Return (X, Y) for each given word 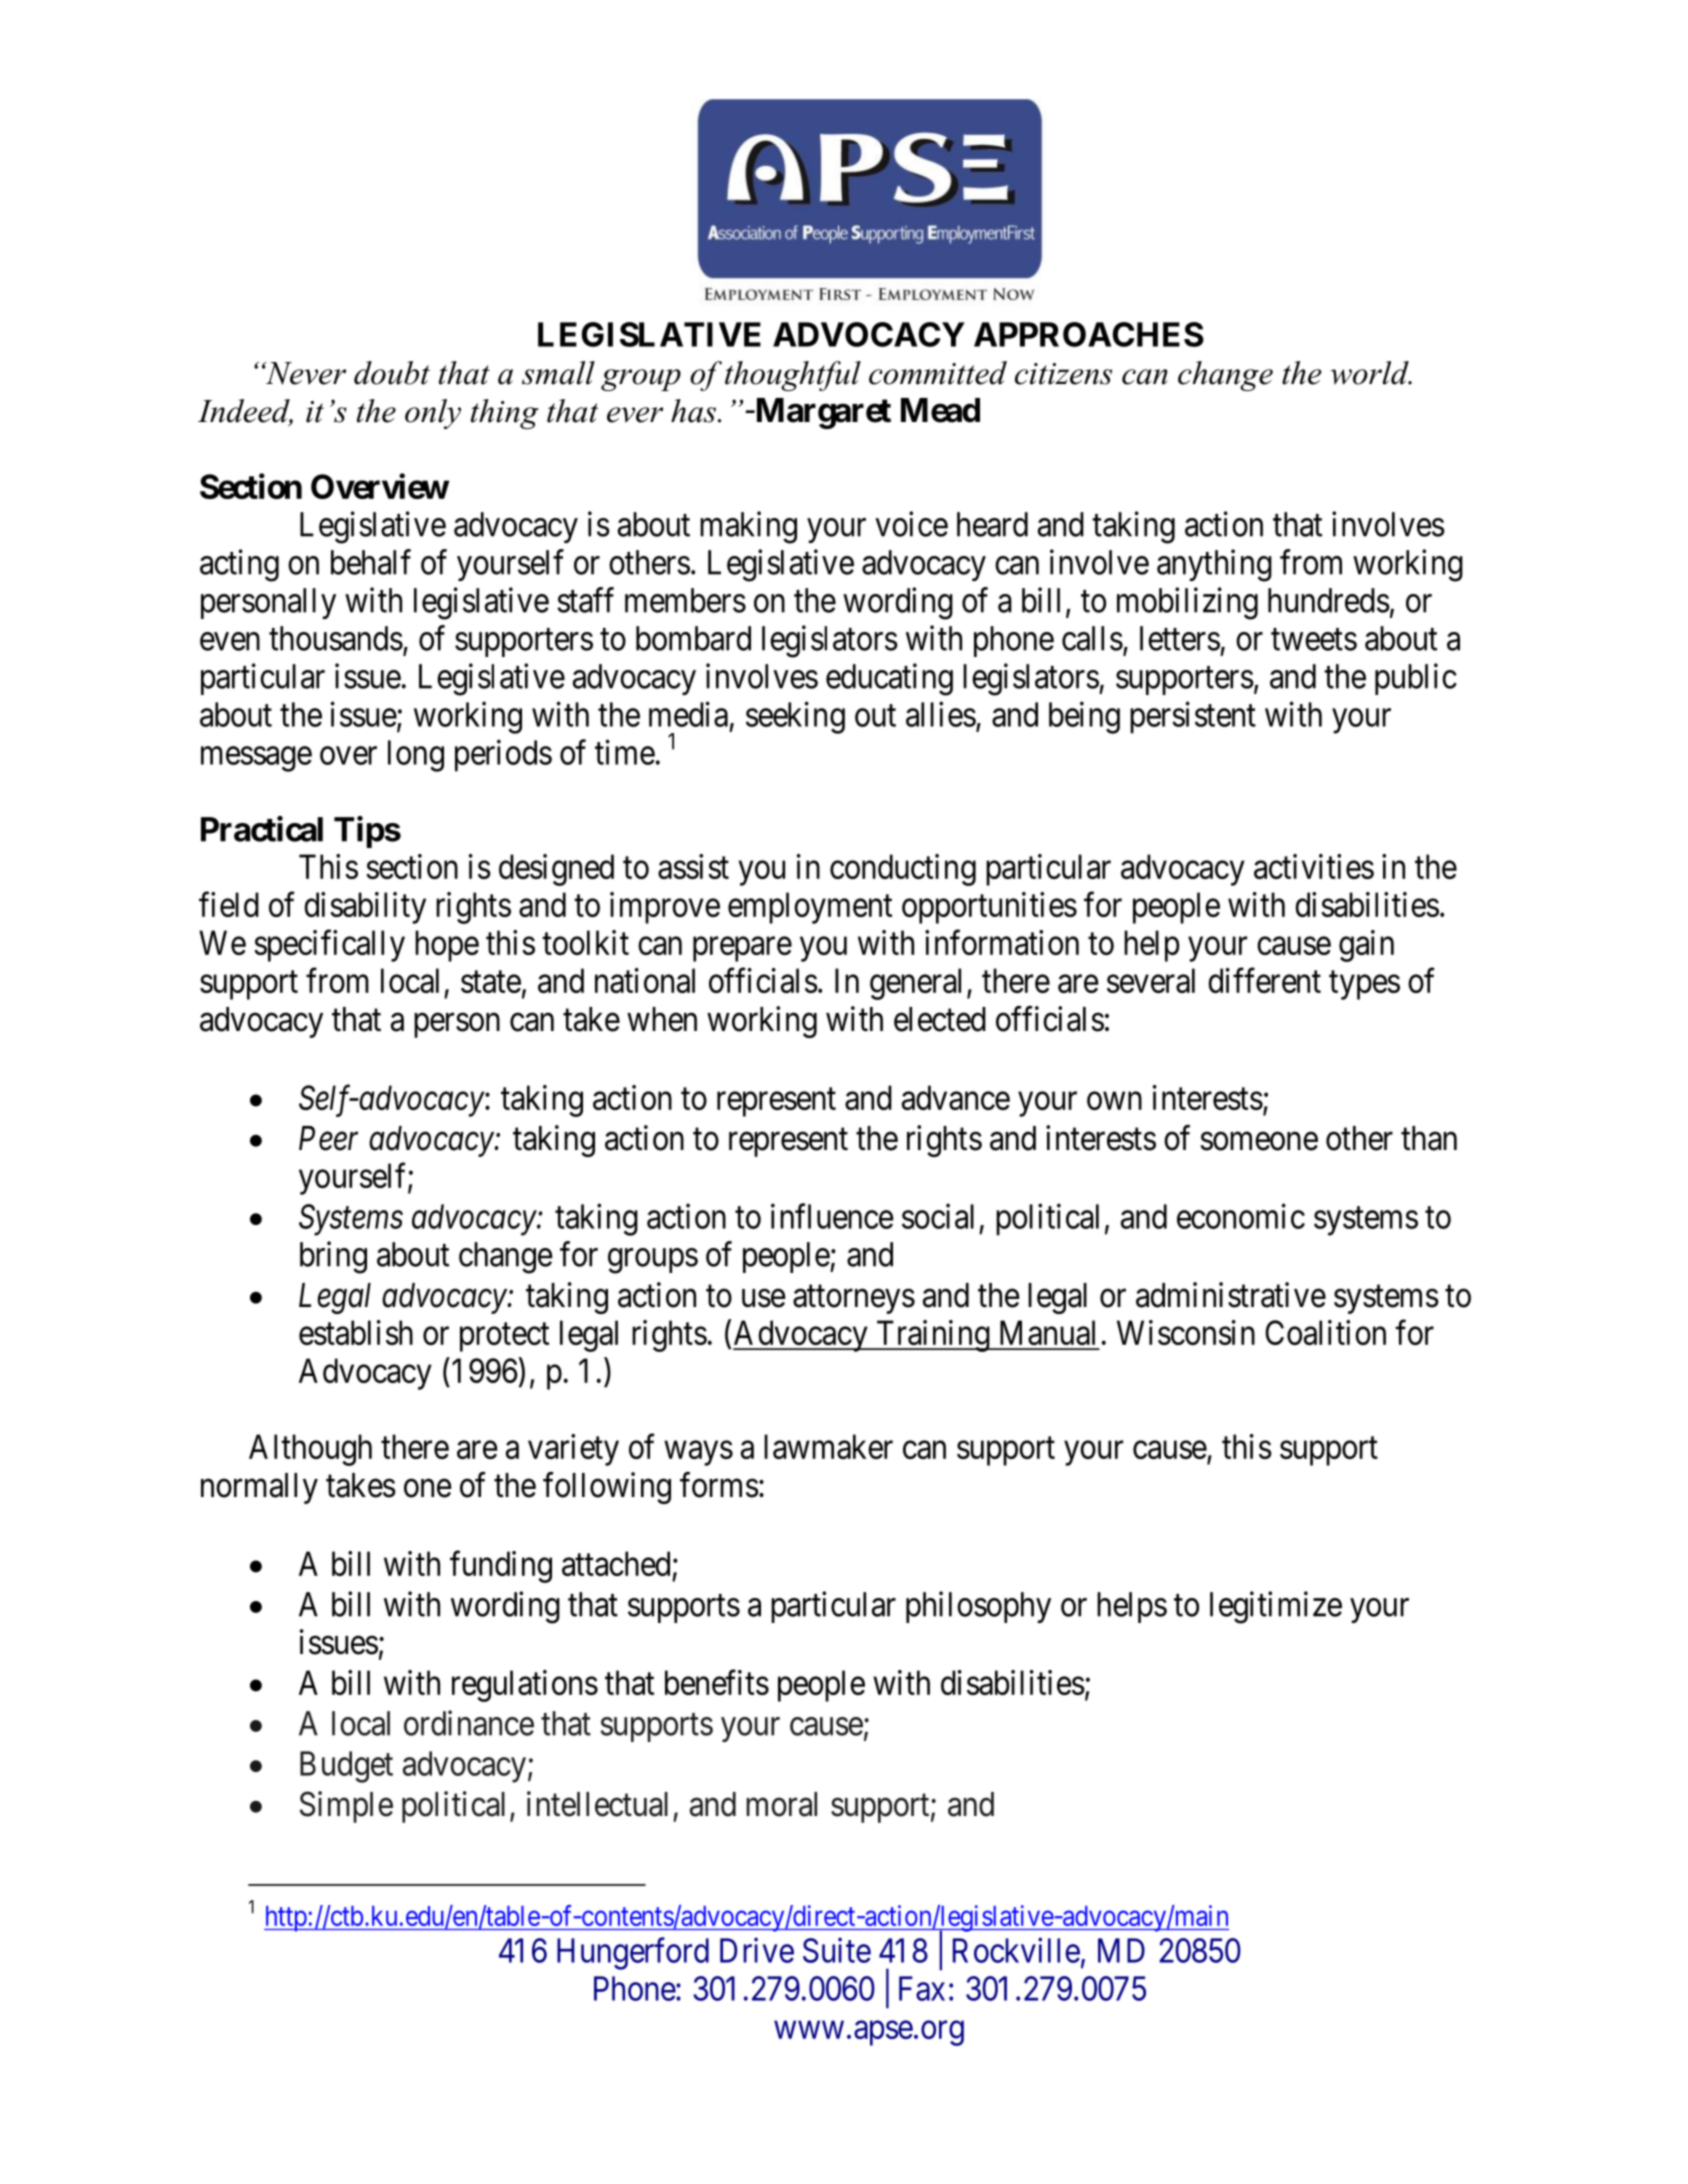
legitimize (1276, 1607)
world (1370, 373)
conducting (903, 870)
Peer (328, 1138)
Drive (757, 1950)
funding (501, 1567)
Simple (346, 1807)
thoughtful (793, 376)
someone (1259, 1141)
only (433, 414)
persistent (1193, 717)
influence (832, 1216)
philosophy (978, 1607)
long (416, 756)
